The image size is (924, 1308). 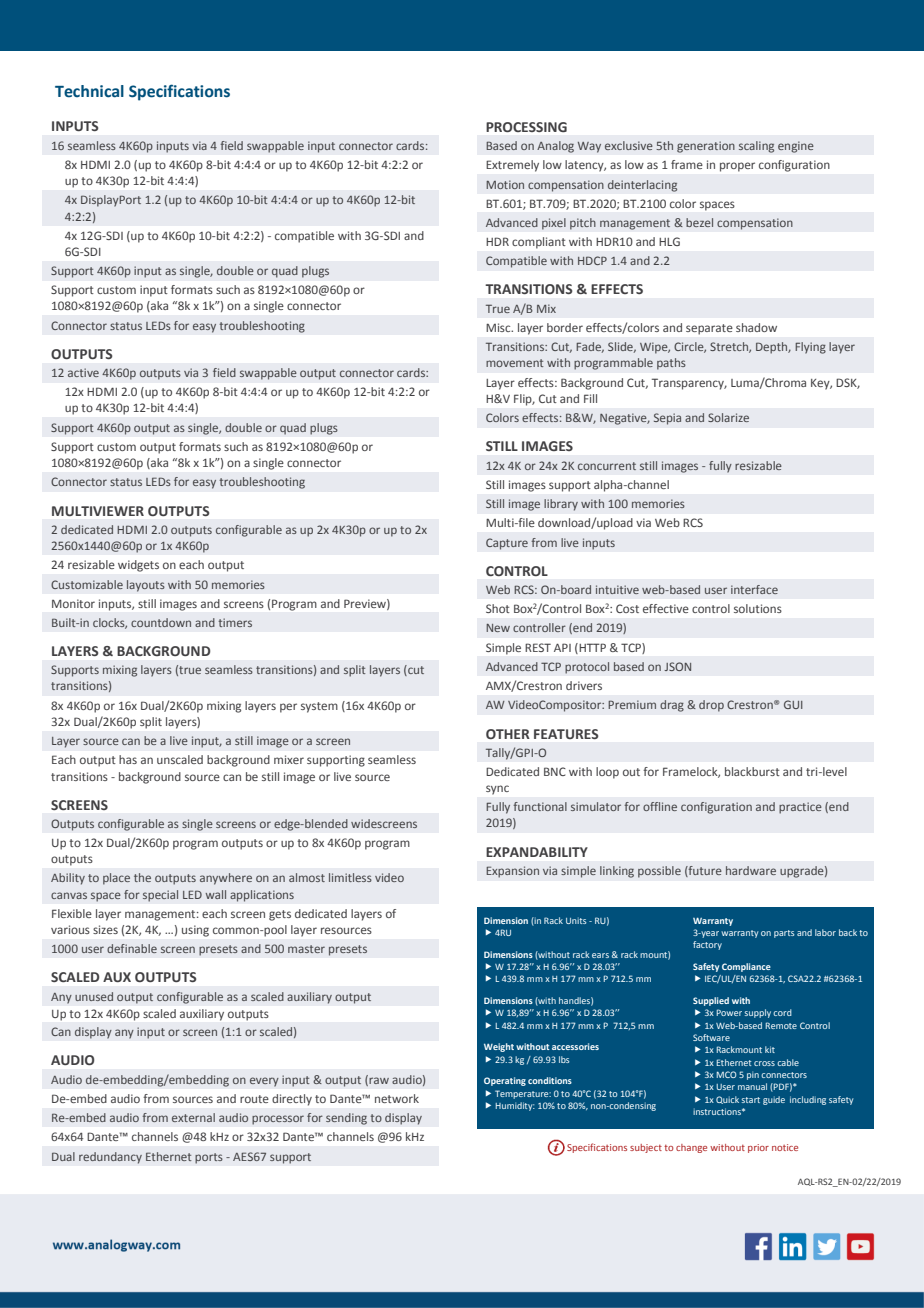 I want to click on Technical, so click(x=89, y=91).
